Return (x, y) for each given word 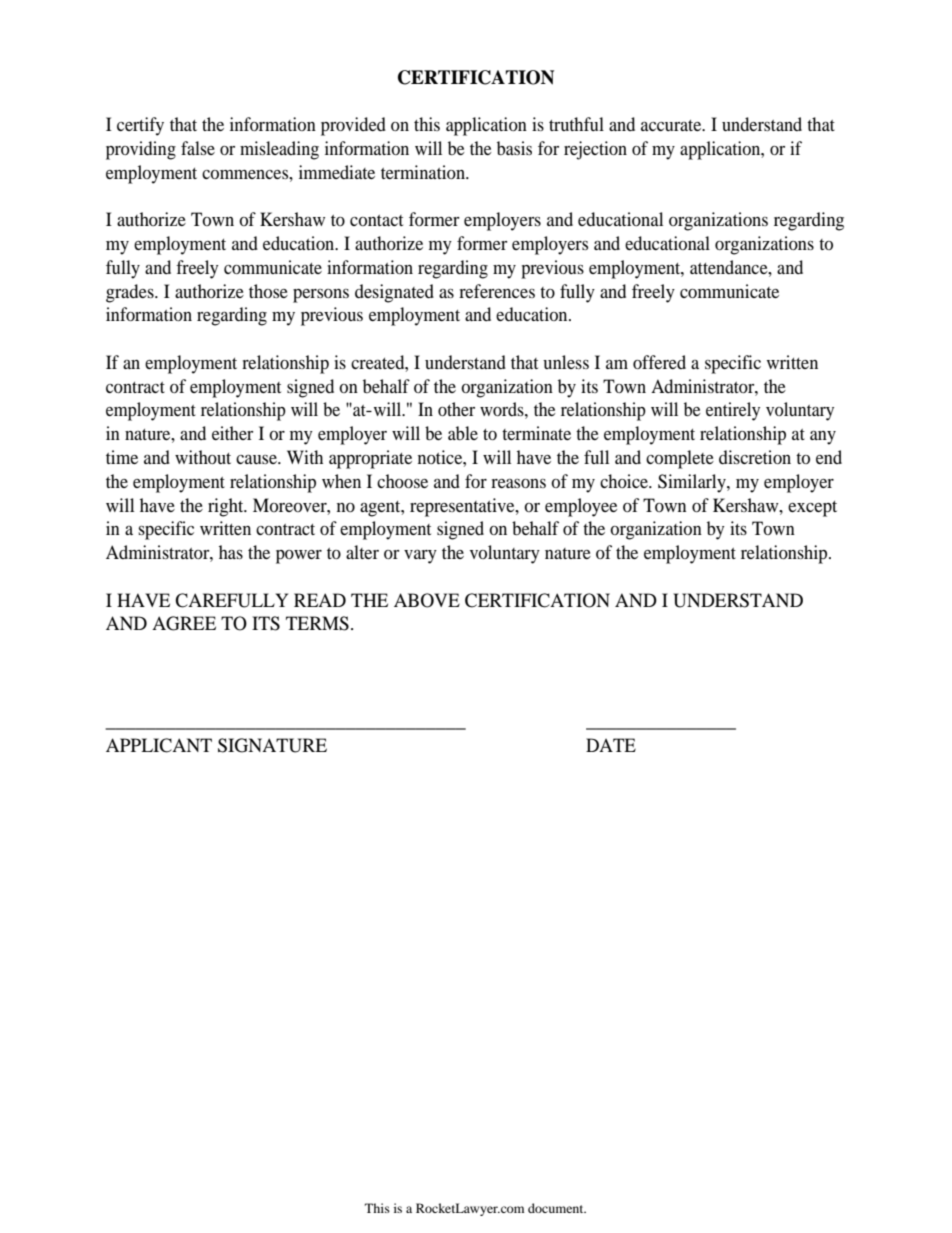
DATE (611, 745)
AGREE (184, 623)
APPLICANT (159, 745)
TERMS (317, 623)
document (557, 1208)
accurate (672, 125)
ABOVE (427, 600)
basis (514, 148)
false (198, 148)
